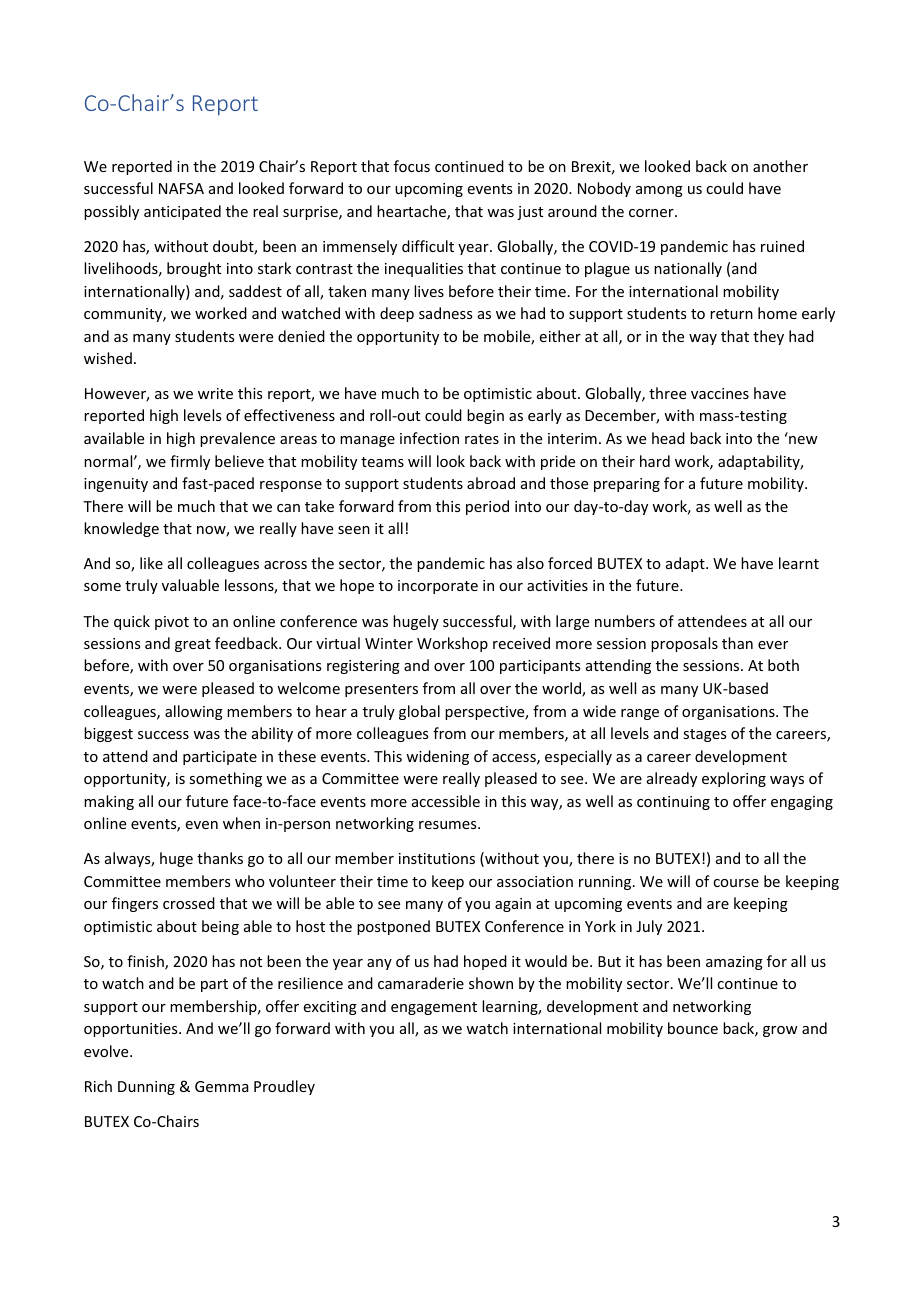 The image size is (924, 1308). I want to click on crossed, so click(189, 903).
